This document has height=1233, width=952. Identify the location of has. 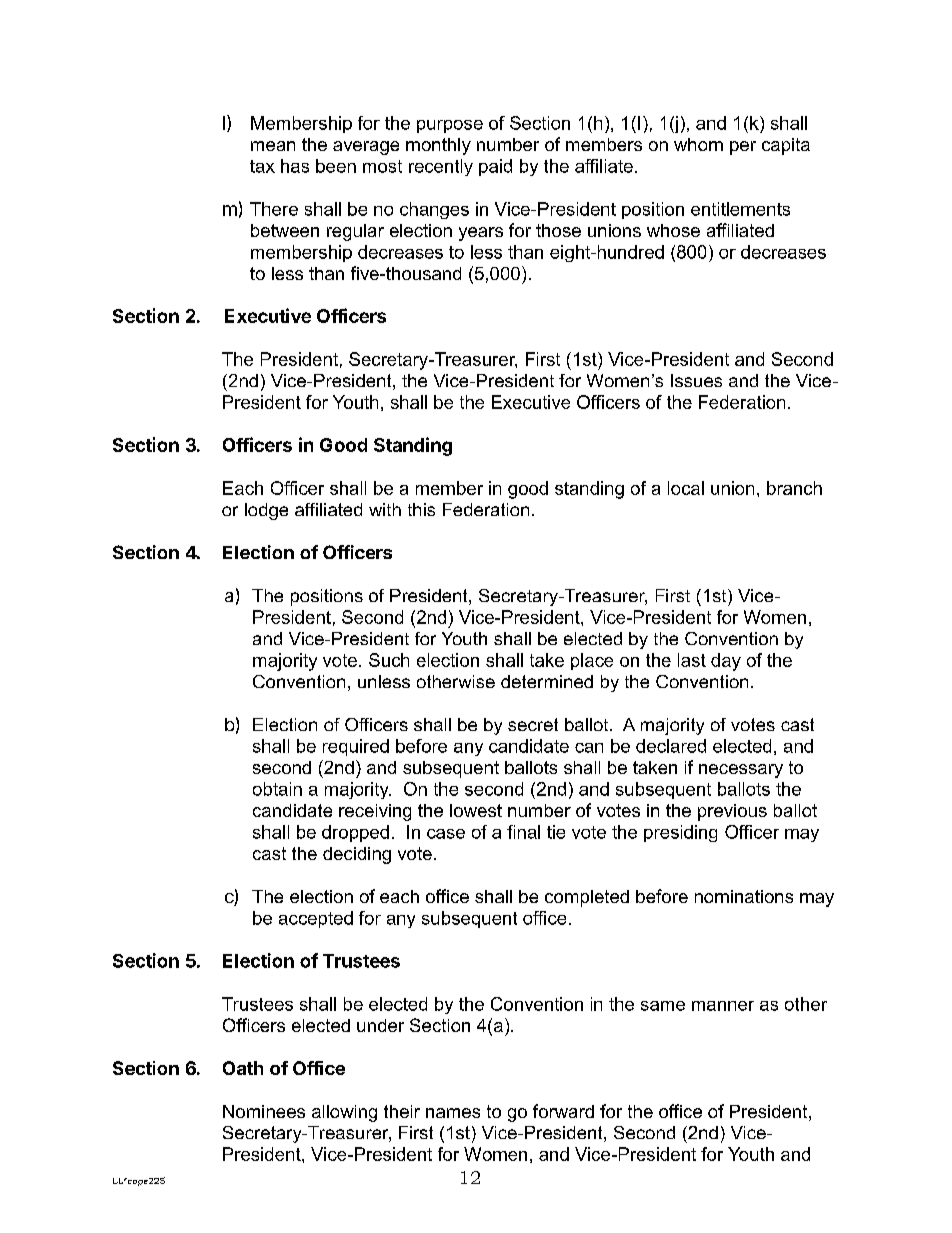
(295, 166).
